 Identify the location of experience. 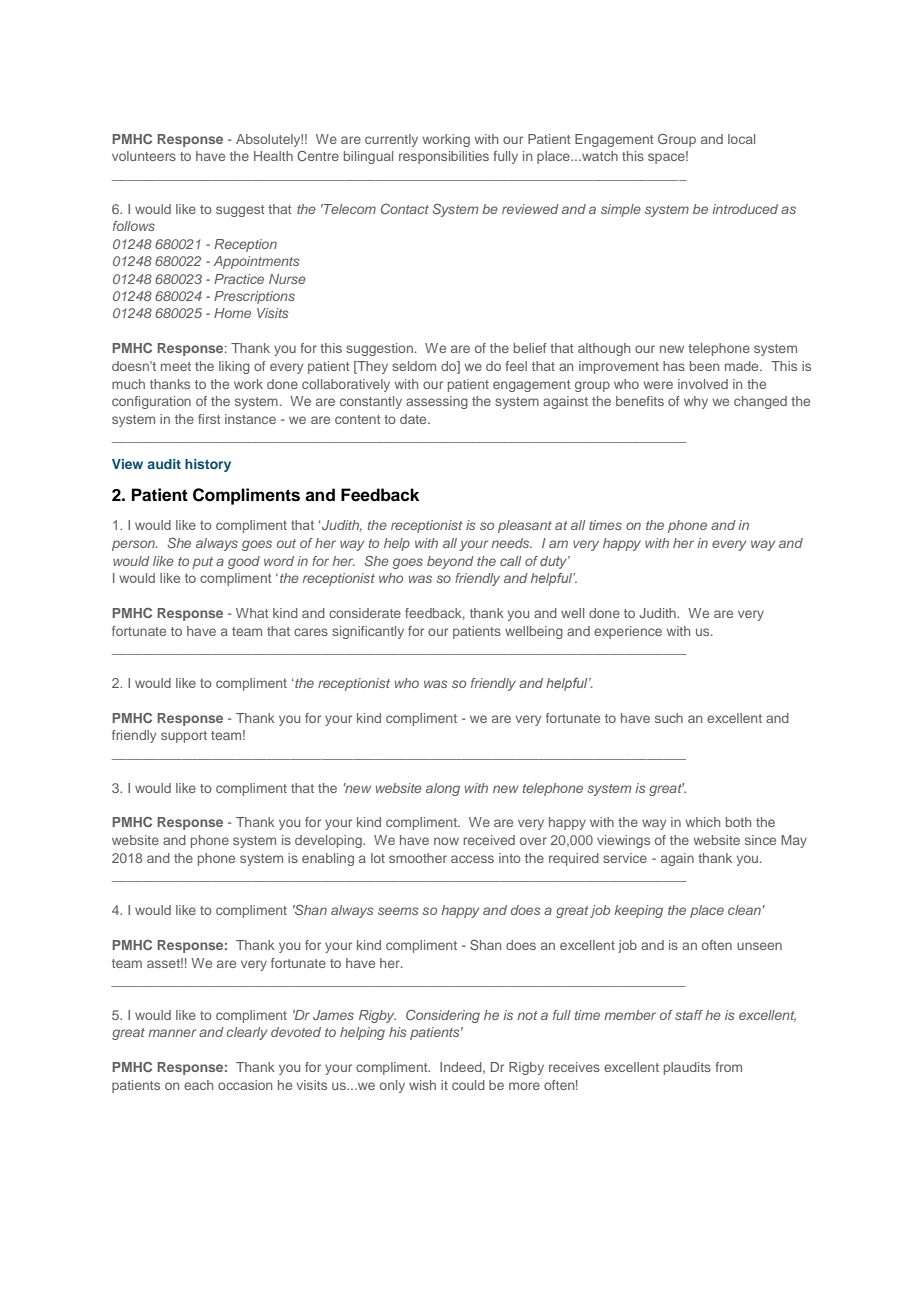
(628, 632).
